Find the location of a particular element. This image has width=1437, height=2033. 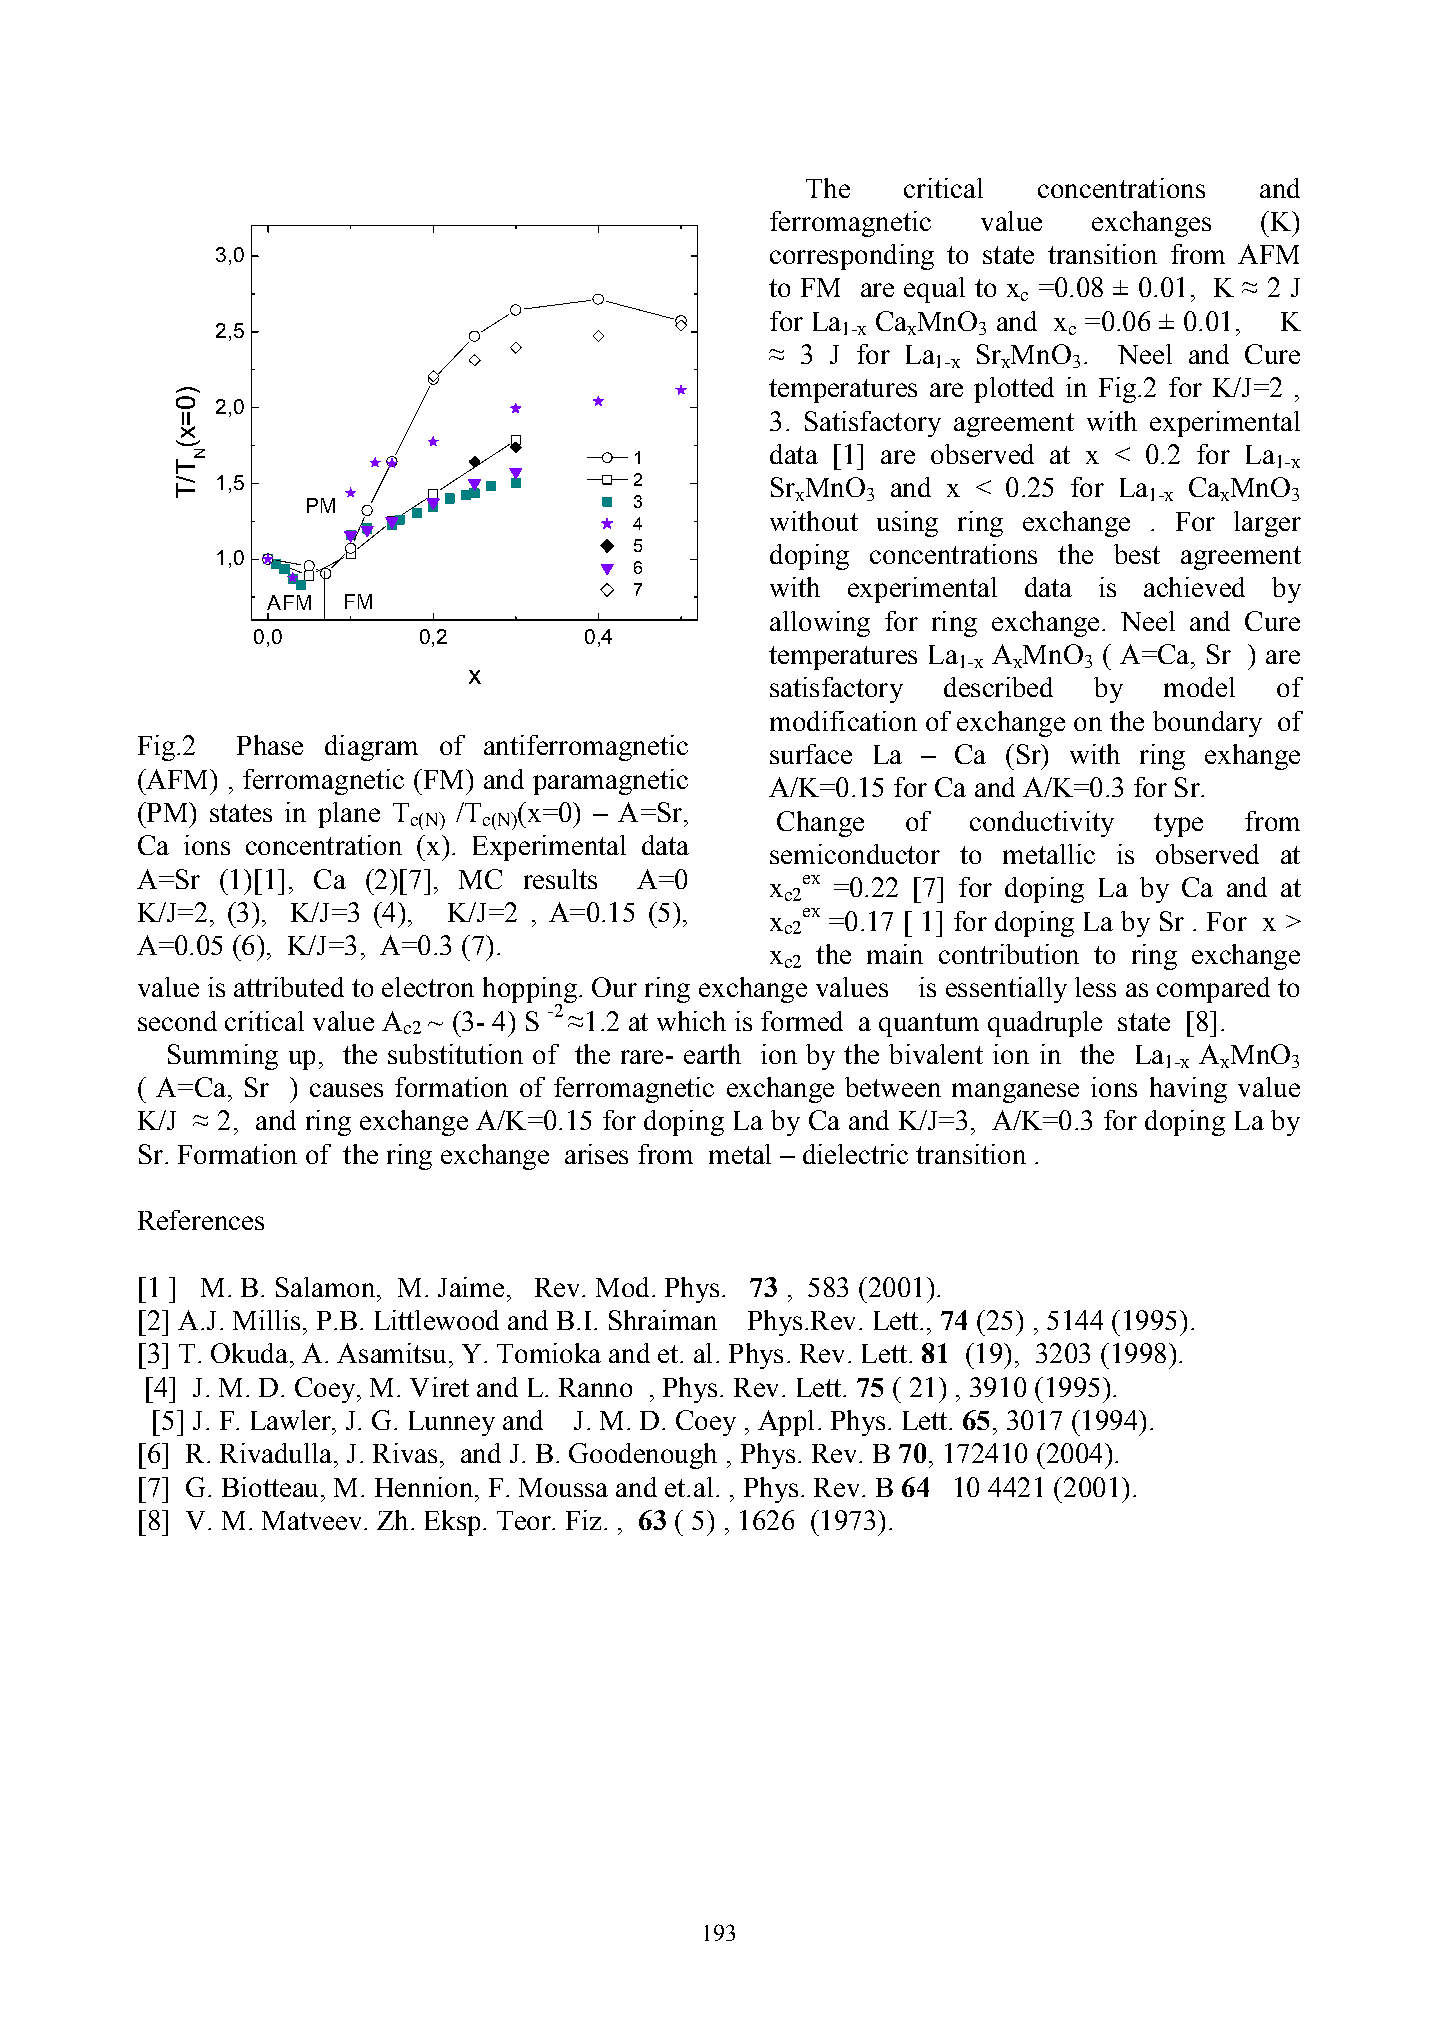

model is located at coordinates (1199, 687).
